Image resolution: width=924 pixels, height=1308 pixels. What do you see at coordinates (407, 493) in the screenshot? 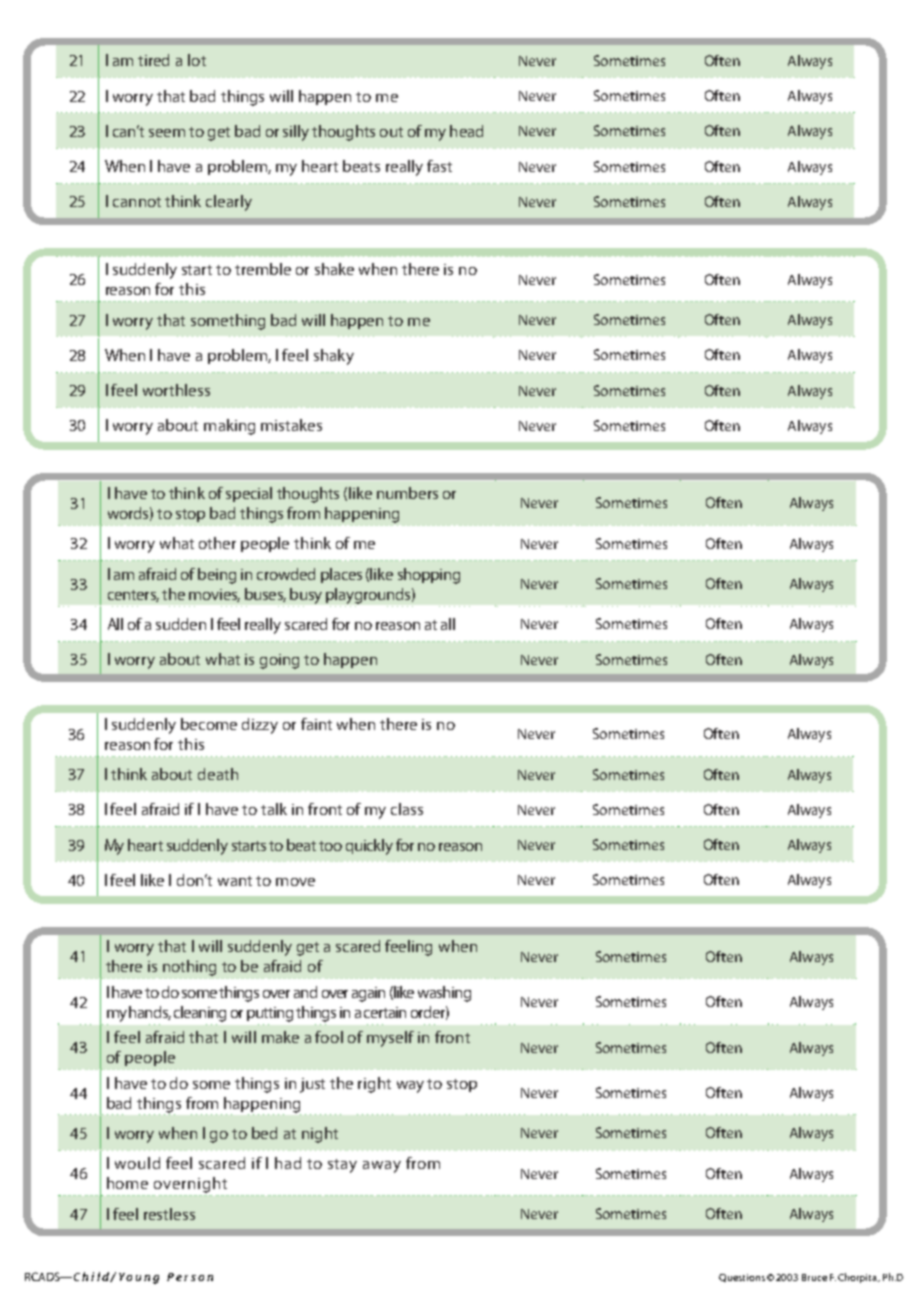
I see `numbers` at bounding box center [407, 493].
